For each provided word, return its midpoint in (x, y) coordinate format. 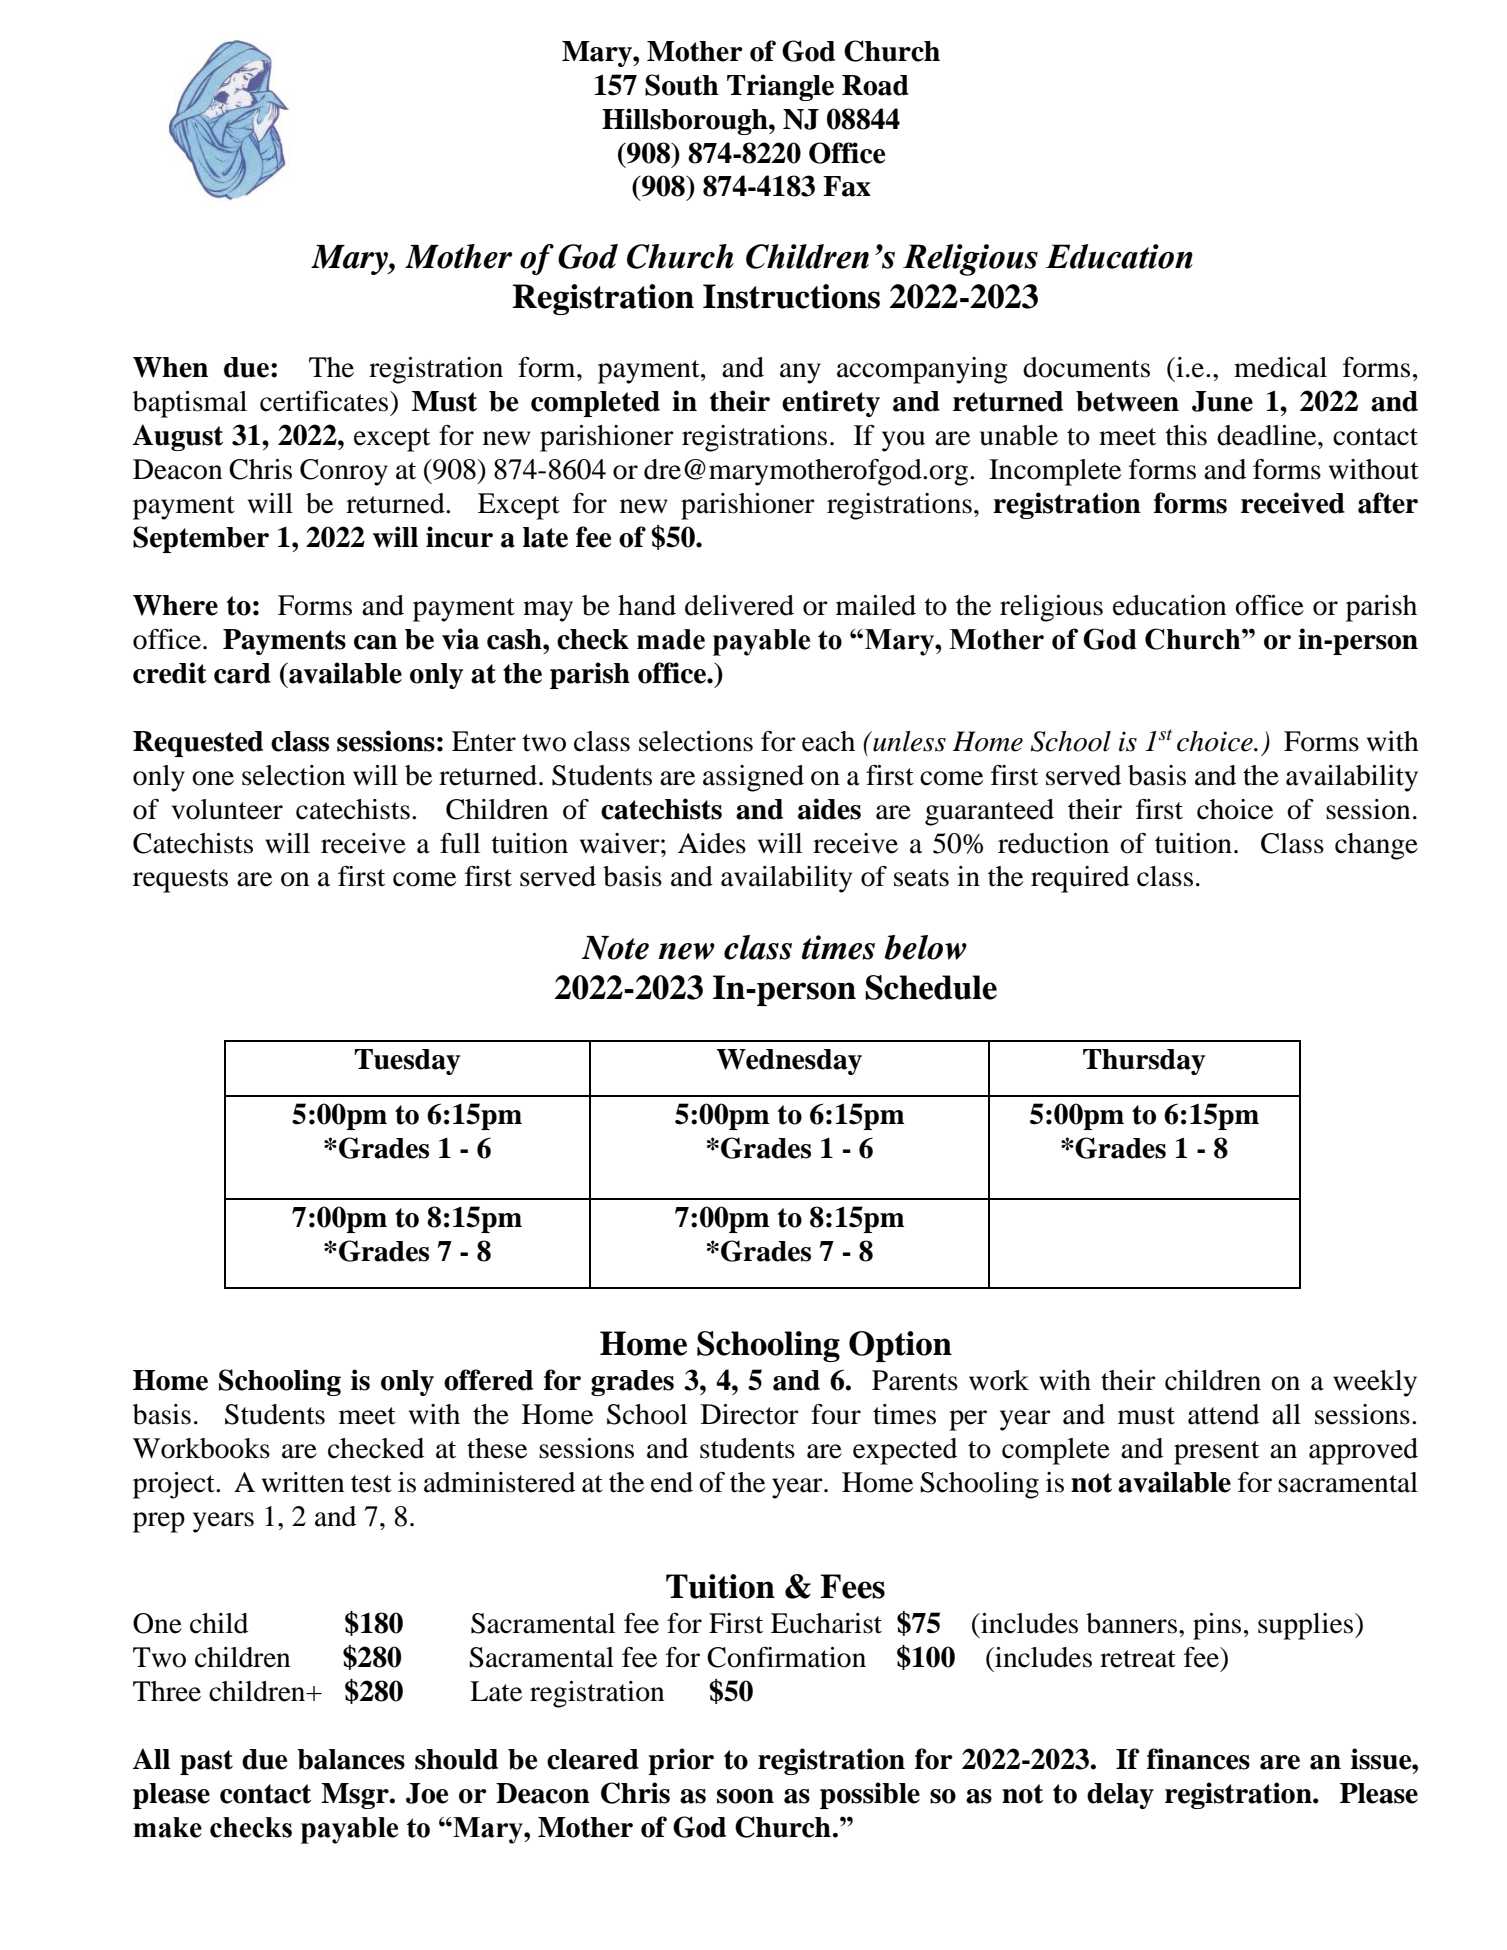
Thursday (1144, 1062)
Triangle (780, 87)
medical (1280, 367)
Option (900, 1346)
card (242, 673)
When (170, 367)
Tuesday (407, 1062)
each (828, 741)
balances (351, 1759)
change (1376, 846)
